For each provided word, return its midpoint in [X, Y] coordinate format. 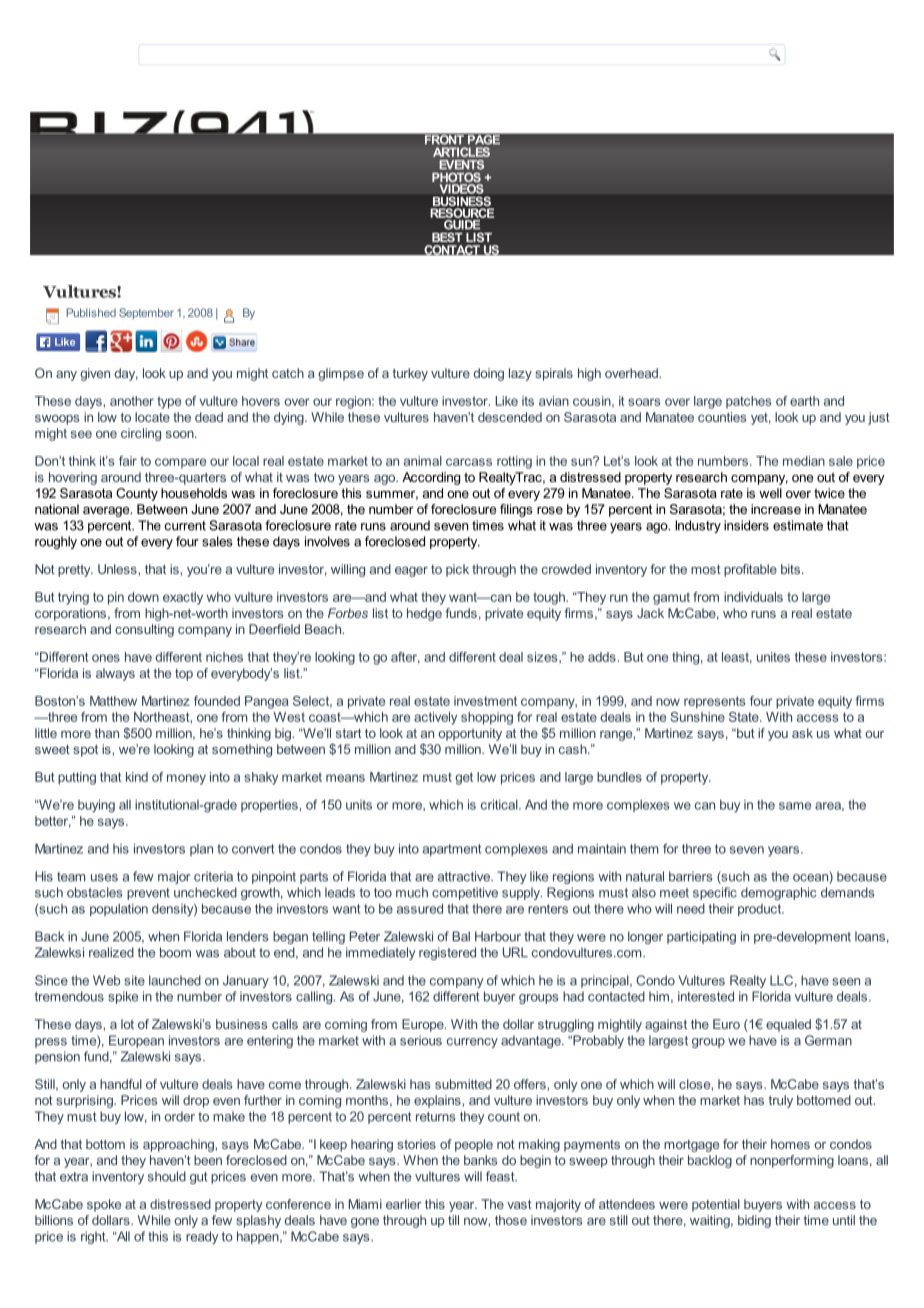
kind [137, 777]
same [795, 806]
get [464, 778]
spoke [104, 1205]
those [511, 1220]
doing [488, 374]
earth [804, 401]
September [146, 314]
